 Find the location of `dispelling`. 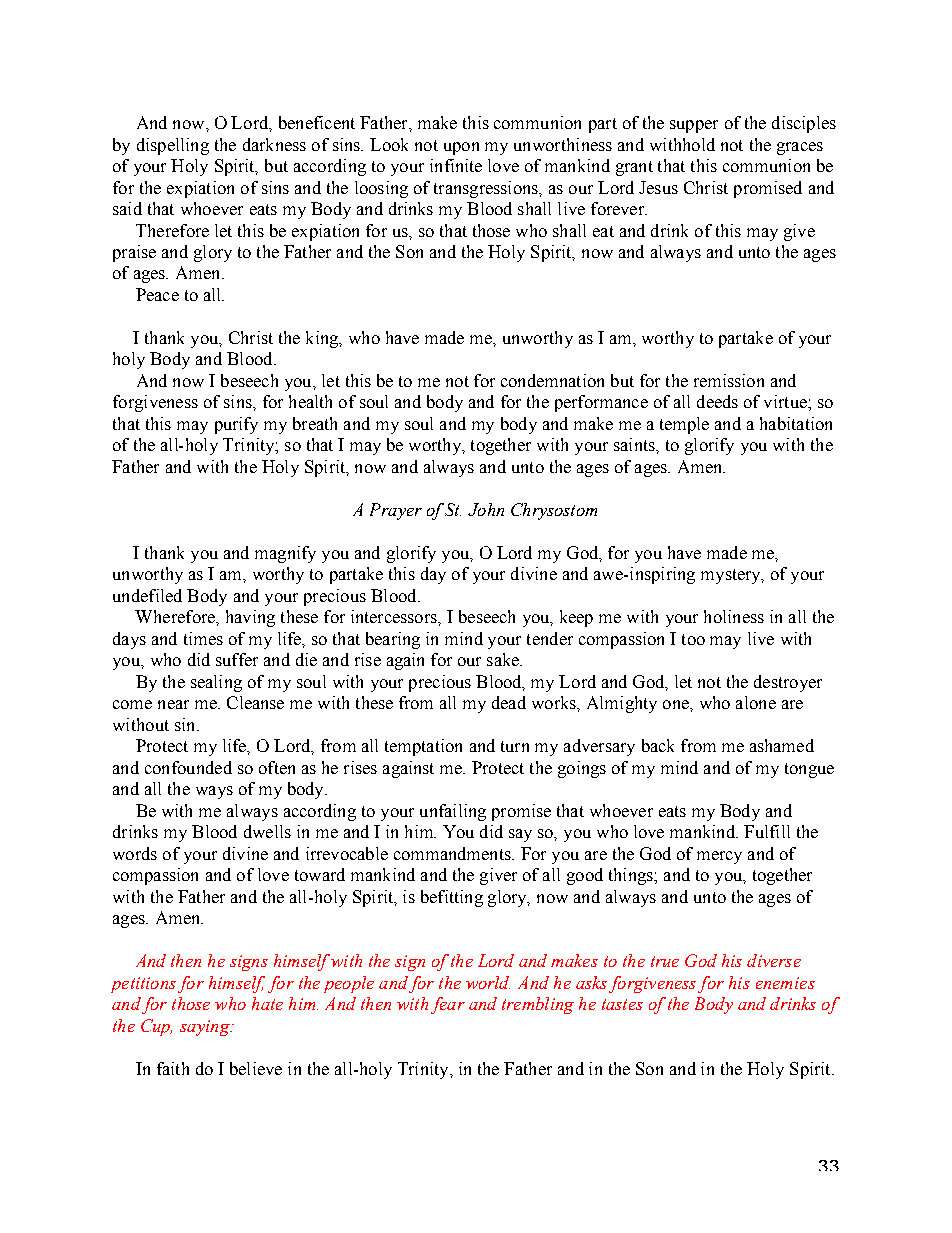

dispelling is located at coordinates (173, 146).
